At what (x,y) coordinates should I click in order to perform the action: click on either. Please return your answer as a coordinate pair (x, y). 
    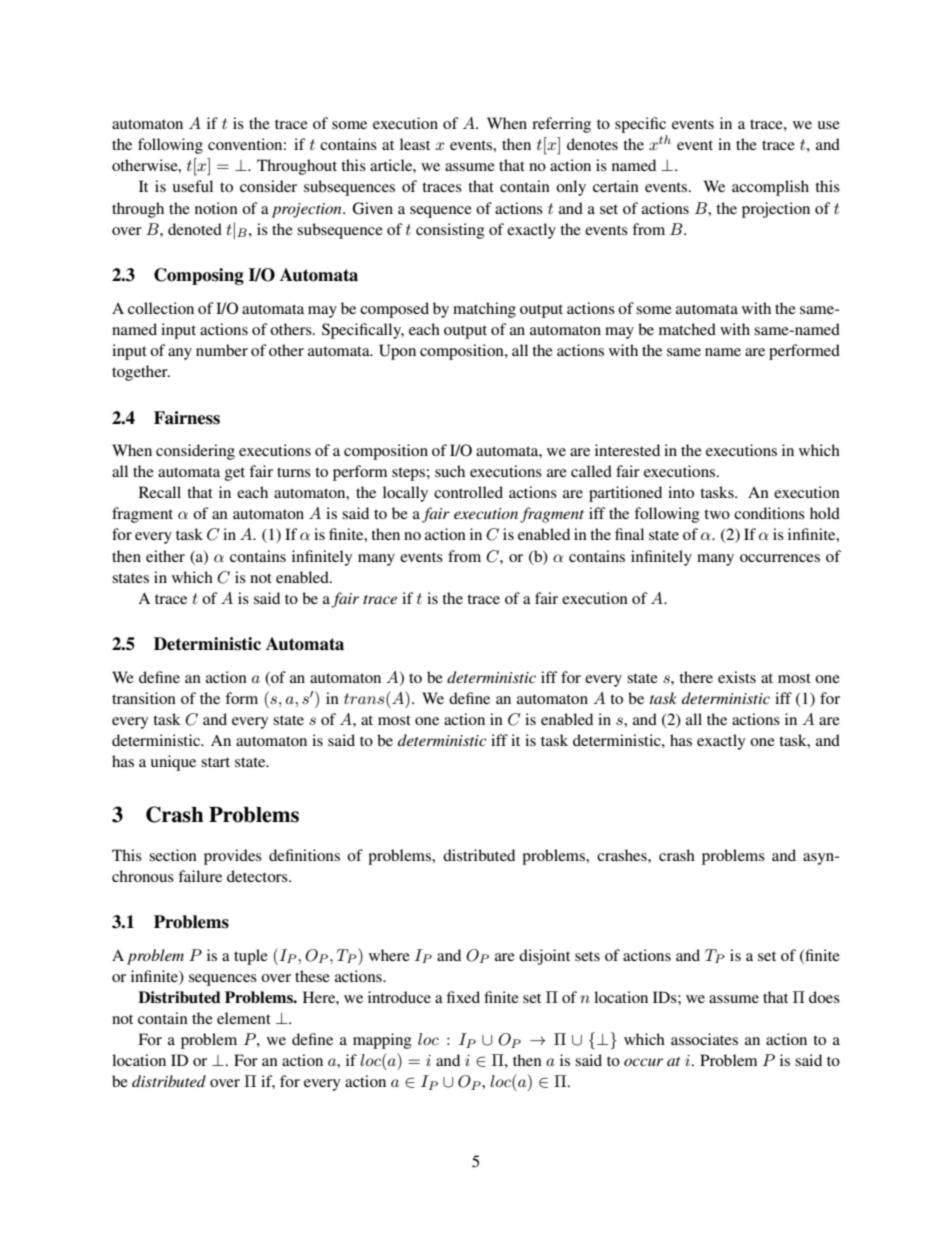
    Looking at the image, I should click on (165, 556).
